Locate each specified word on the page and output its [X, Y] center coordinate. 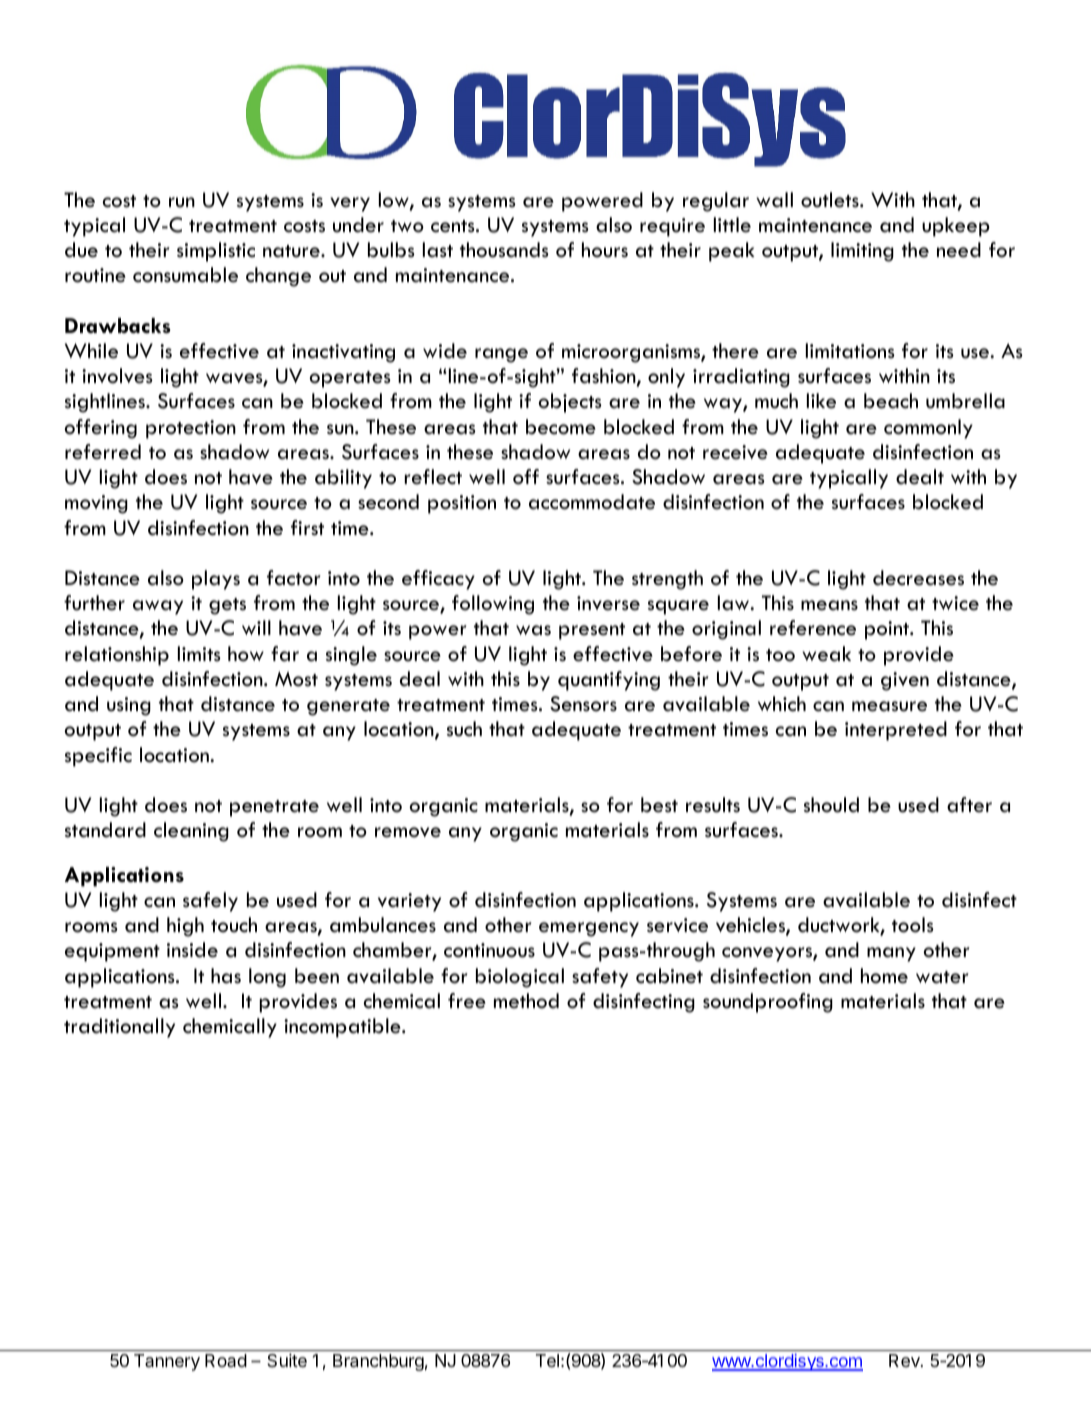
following [493, 605]
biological [520, 978]
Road [226, 1360]
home [884, 976]
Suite [287, 1360]
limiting [862, 252]
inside [192, 950]
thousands [504, 250]
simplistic [216, 252]
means [829, 605]
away [158, 607]
